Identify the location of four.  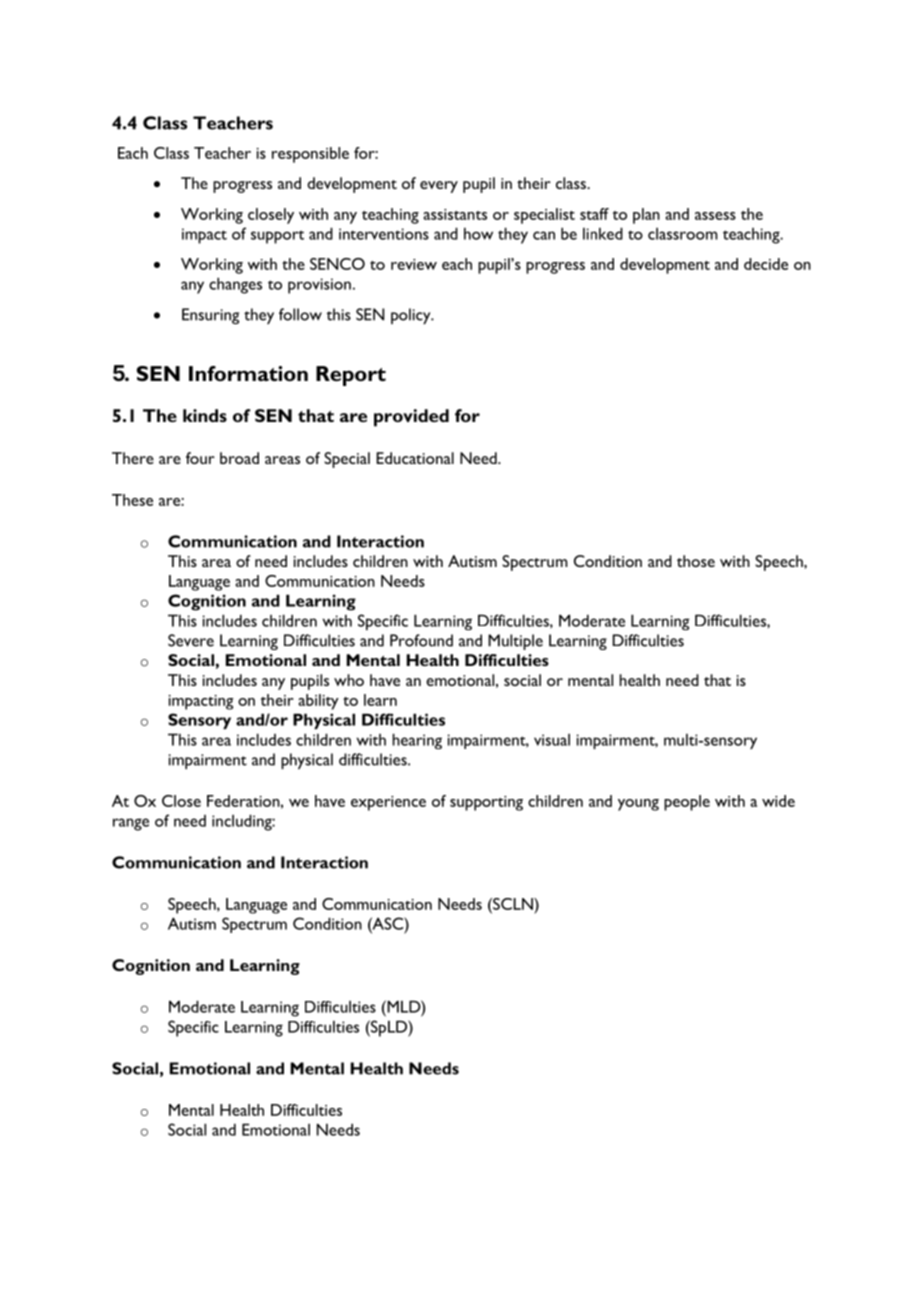
(200, 458).
